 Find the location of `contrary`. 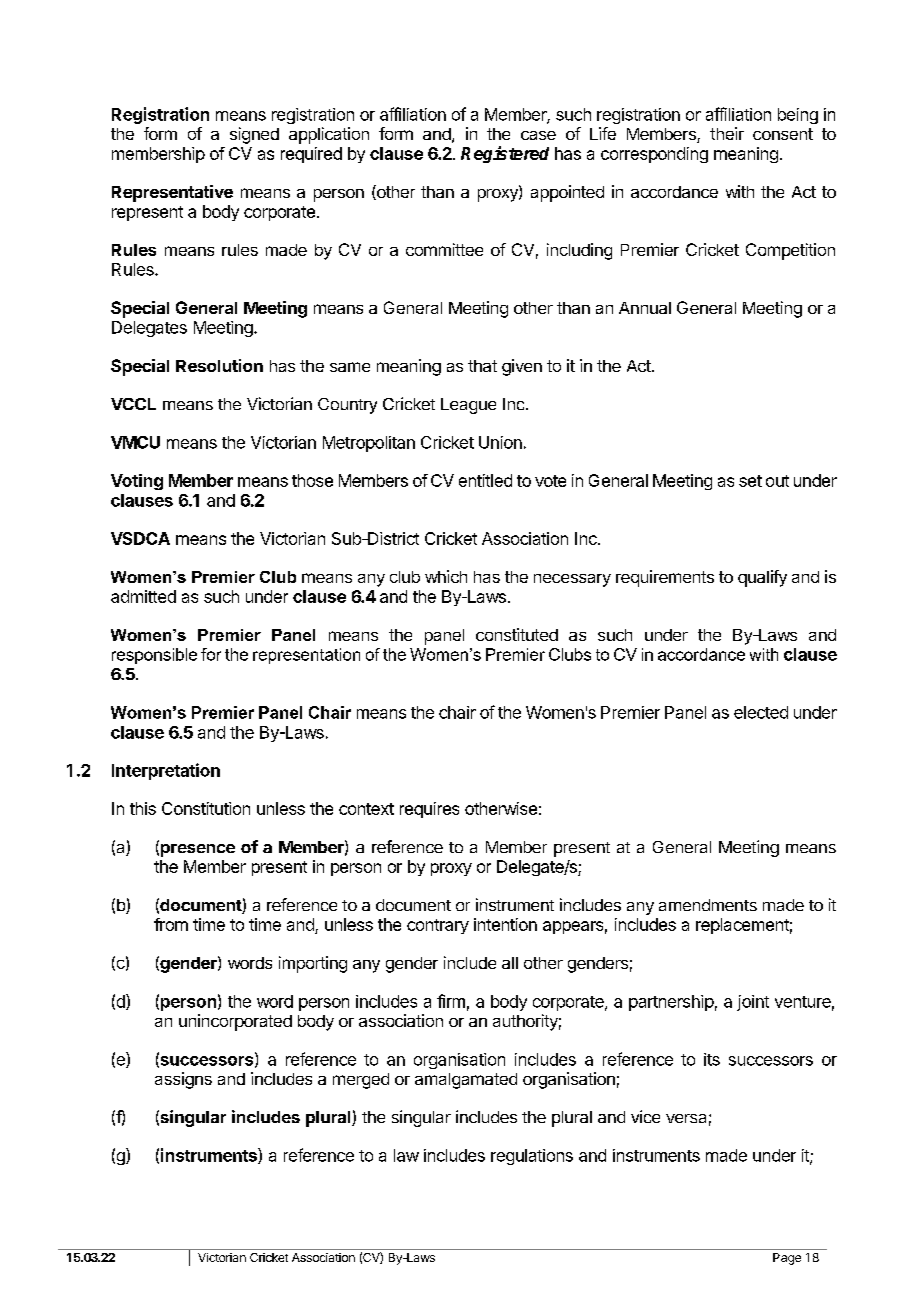

contrary is located at coordinates (438, 926).
